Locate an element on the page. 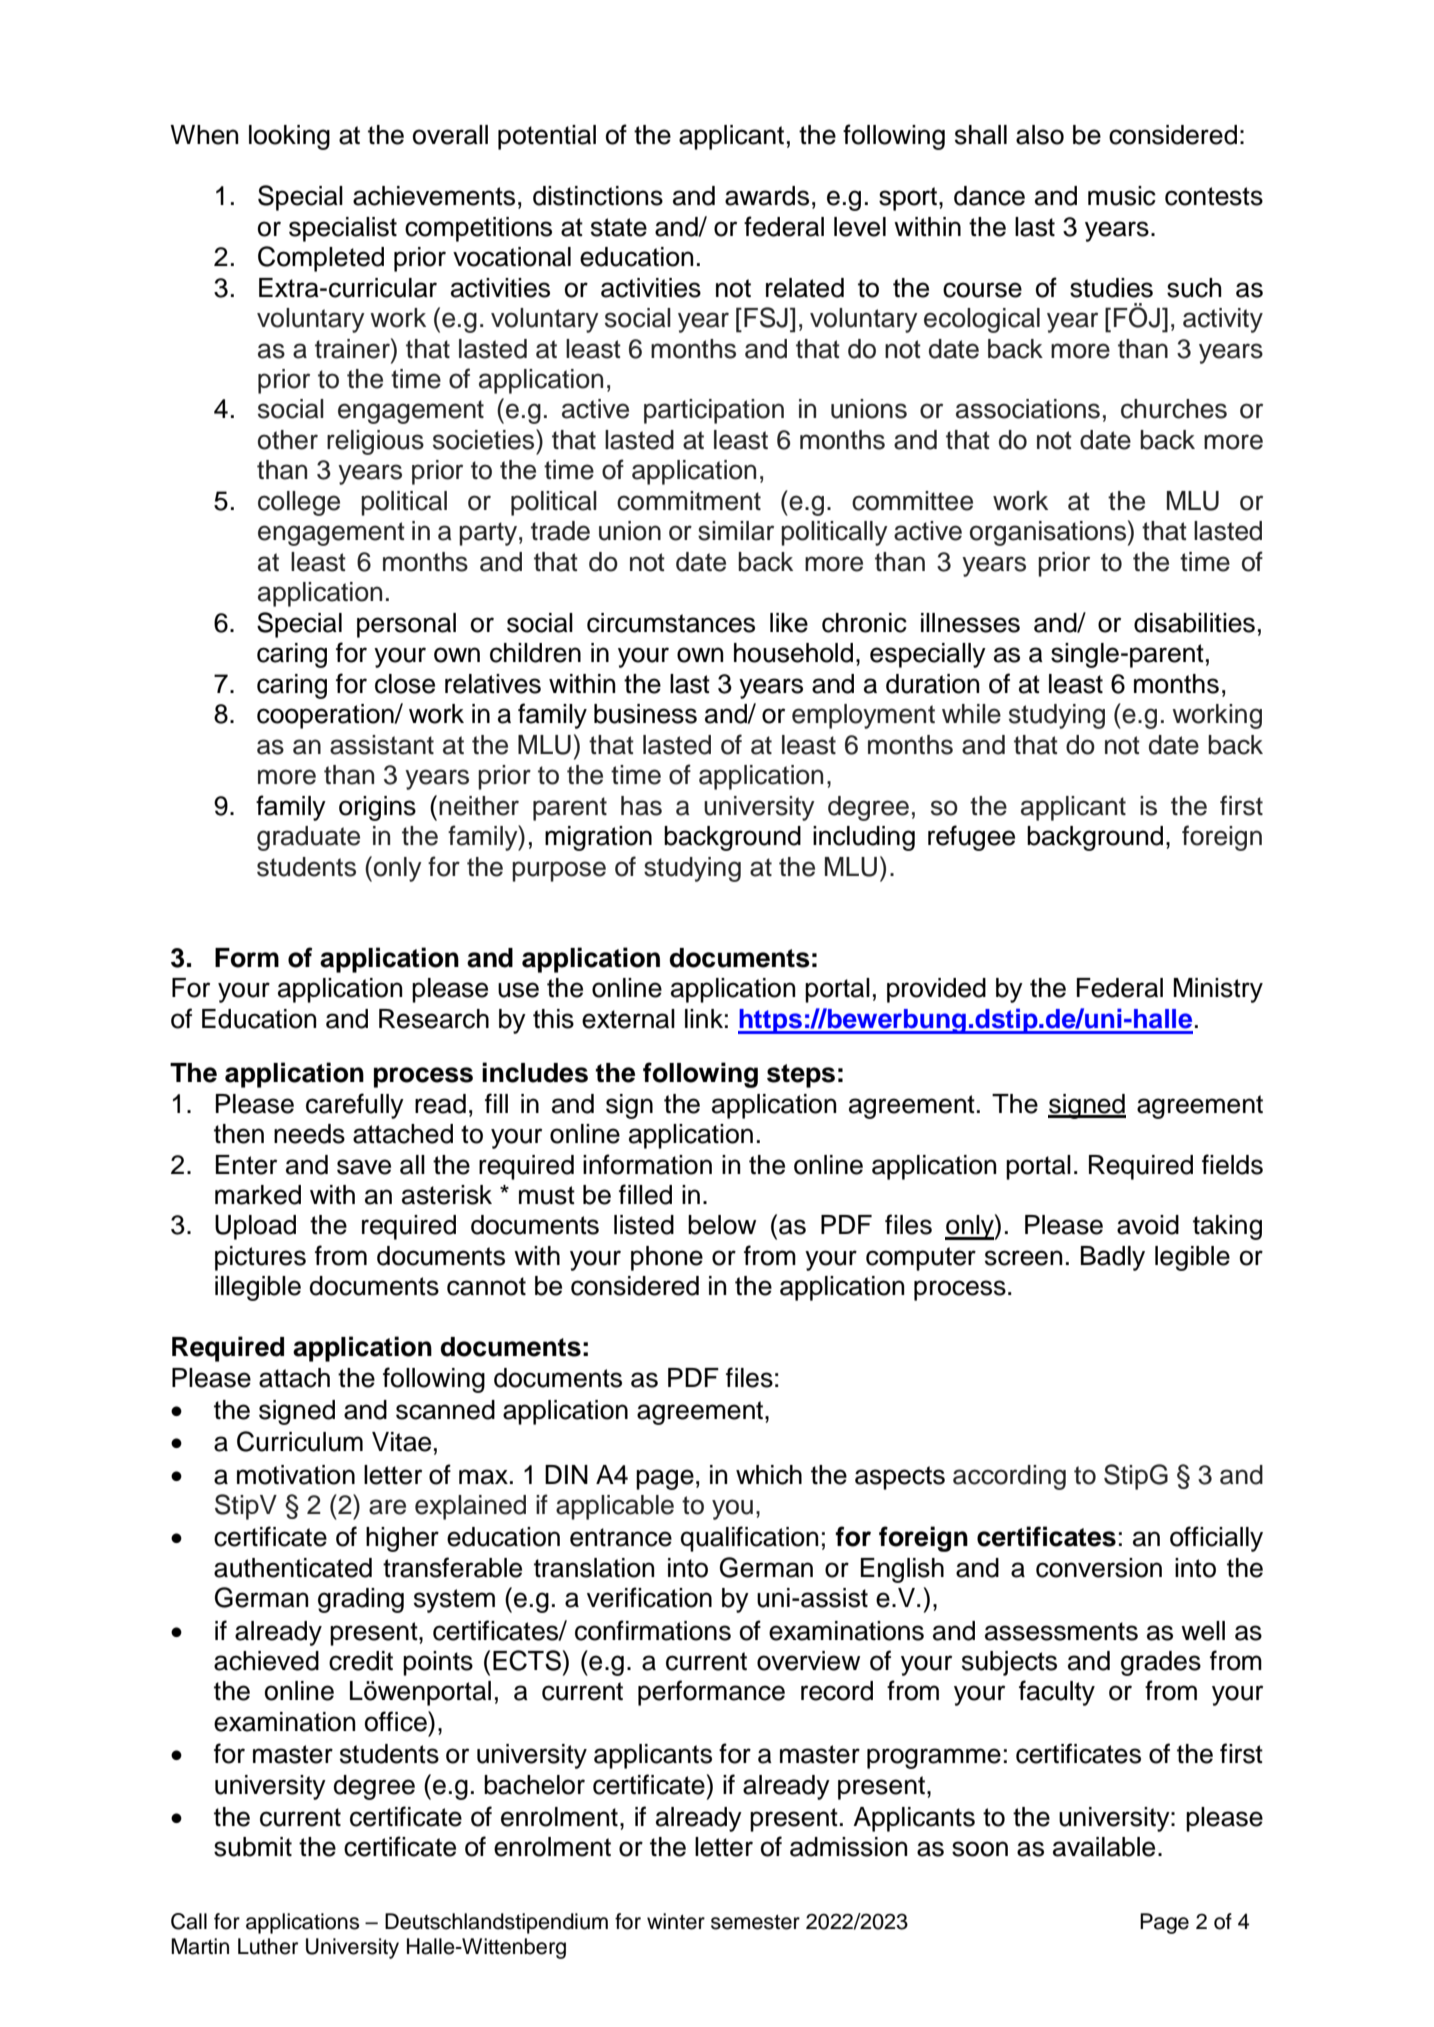 This document has width=1434, height=2027. Ministry is located at coordinates (1218, 990).
